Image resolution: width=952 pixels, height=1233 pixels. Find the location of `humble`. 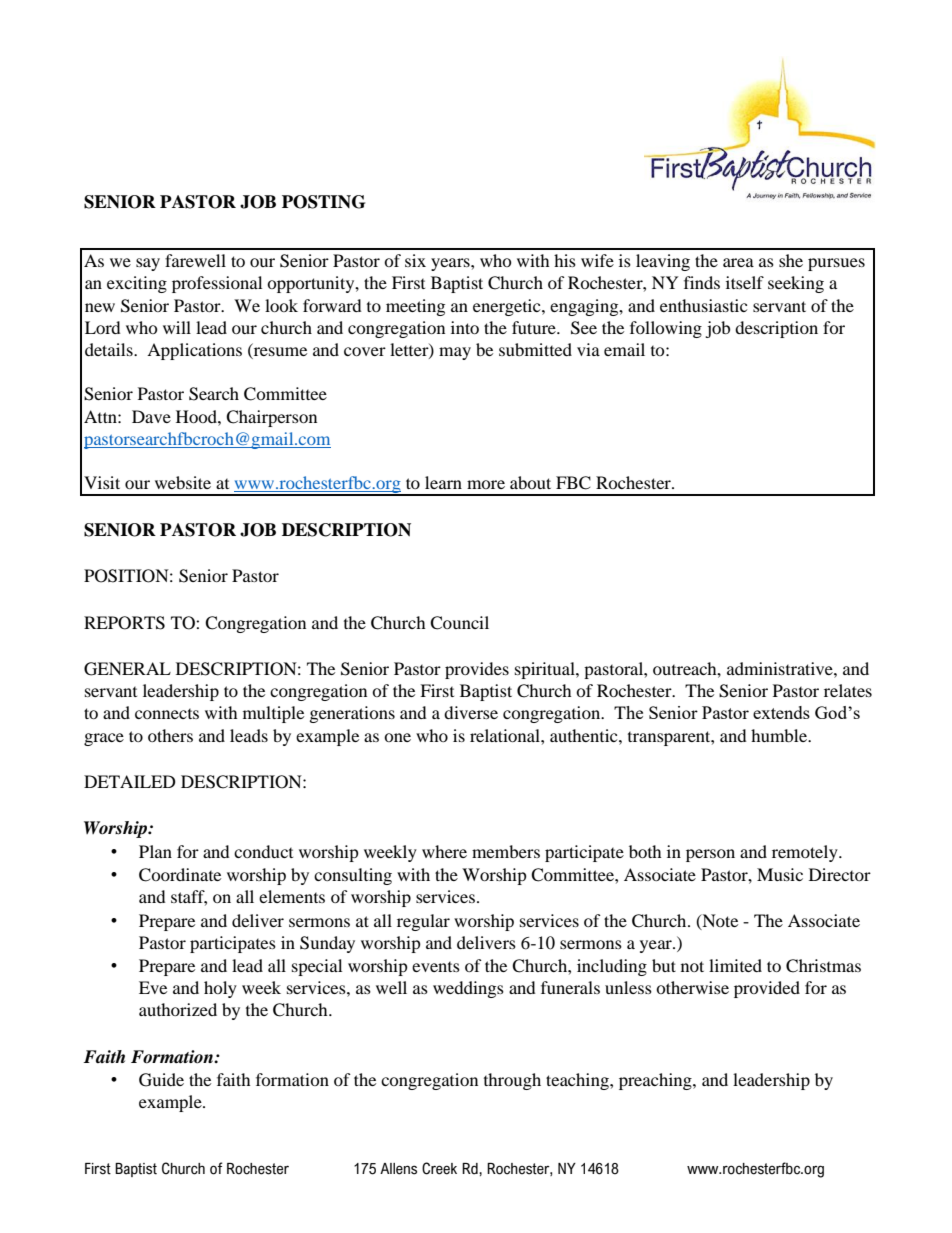

humble is located at coordinates (780, 735).
